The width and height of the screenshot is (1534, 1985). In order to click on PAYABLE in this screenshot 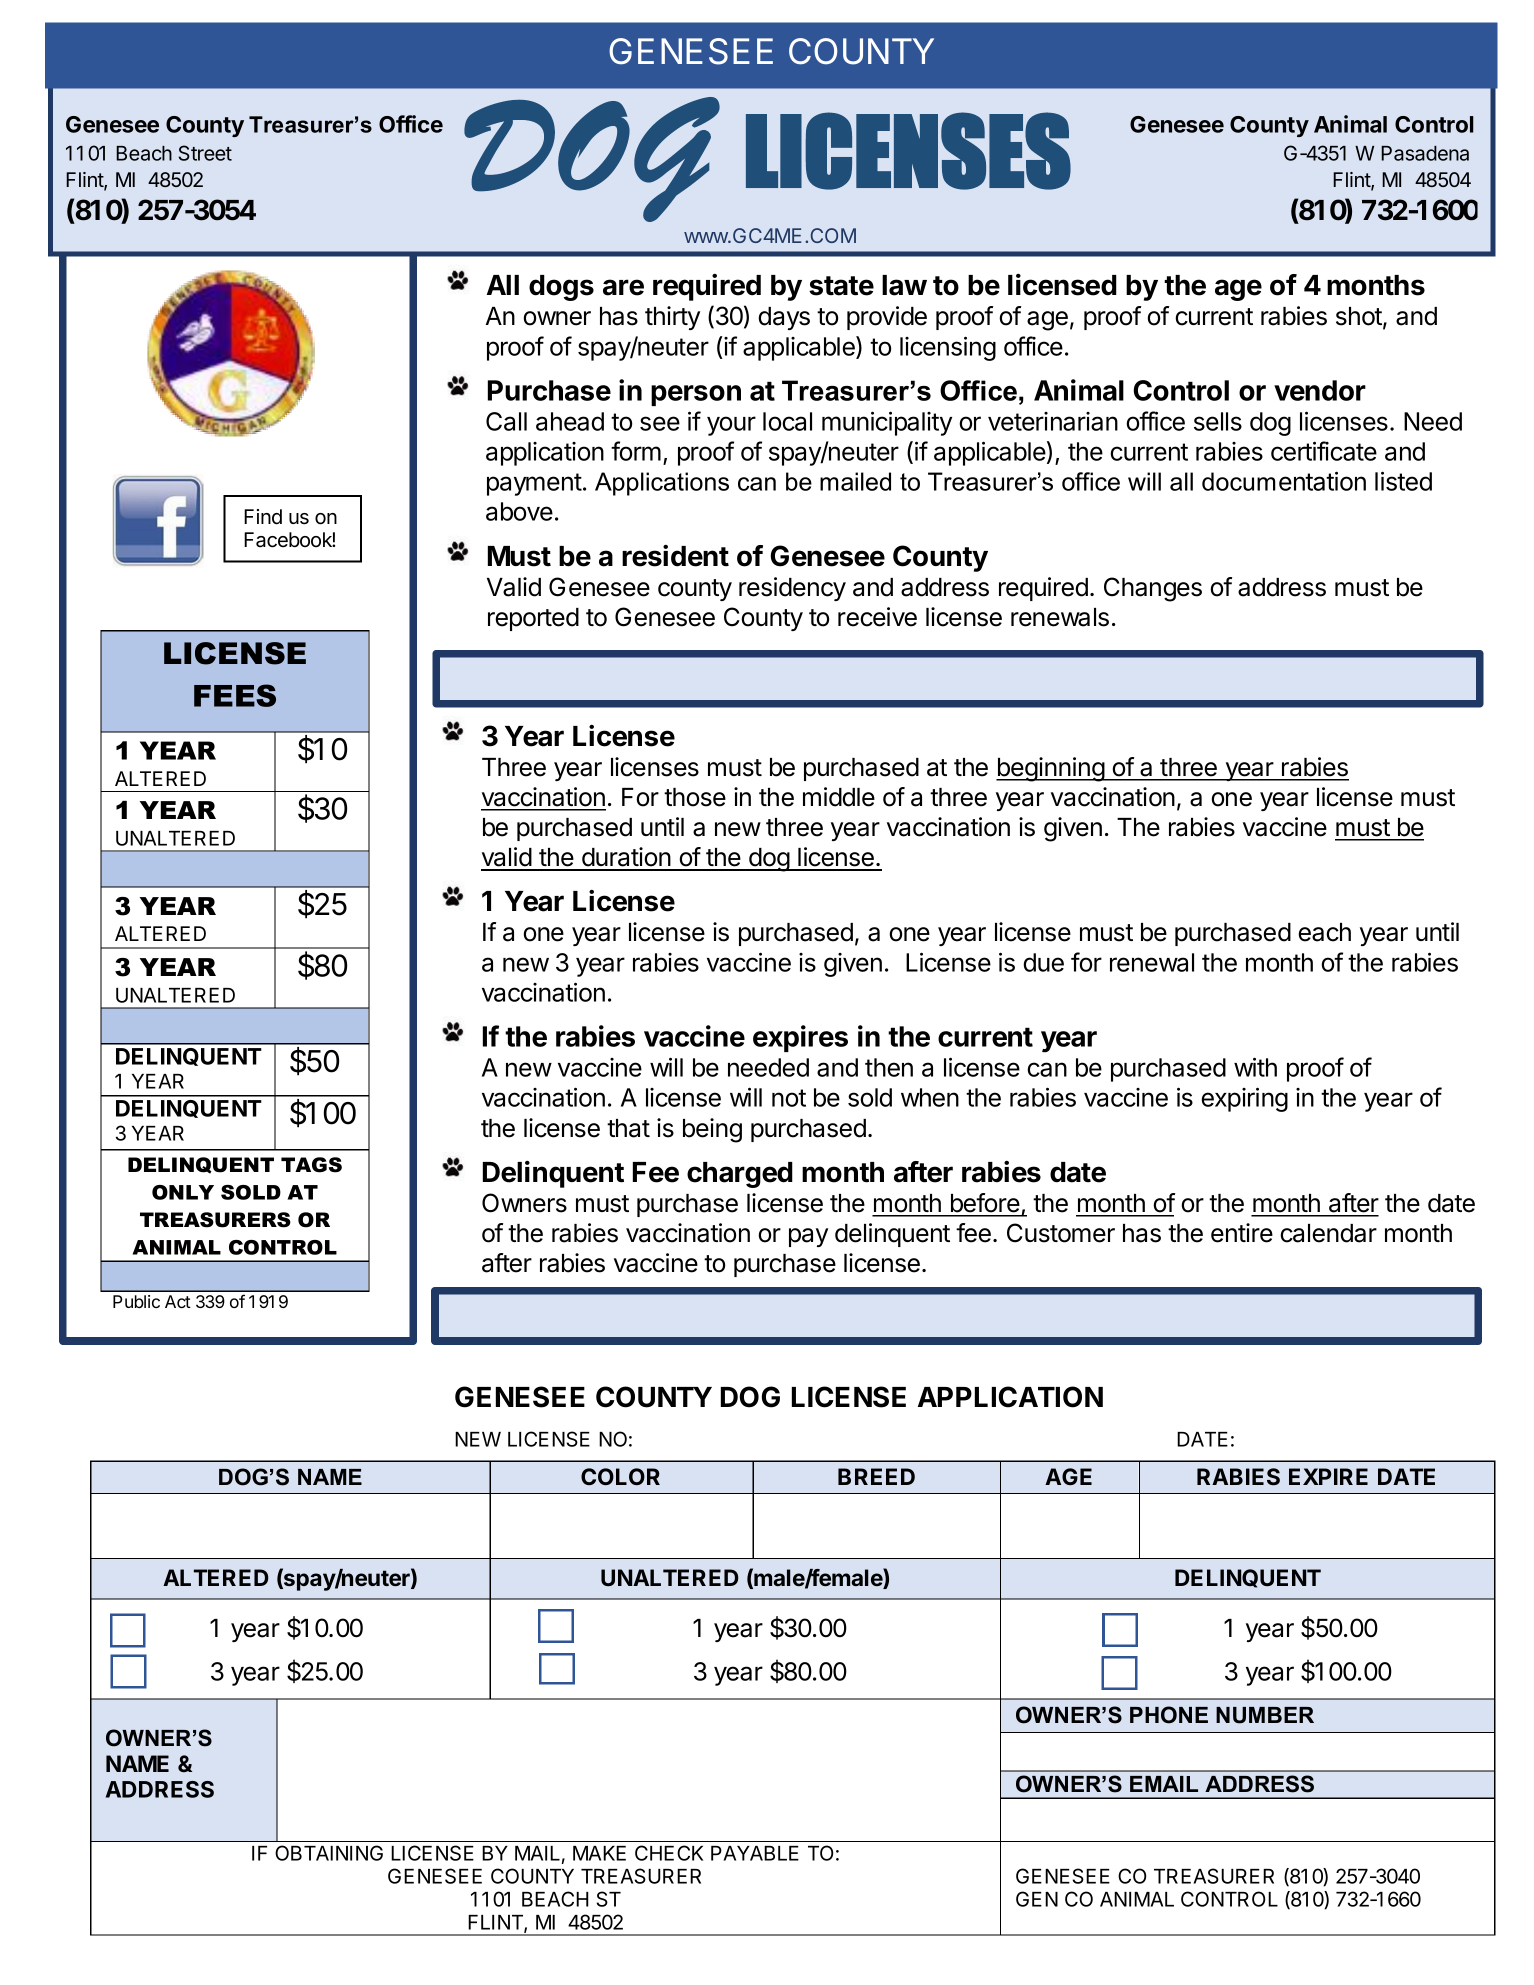, I will do `click(755, 1853)`.
